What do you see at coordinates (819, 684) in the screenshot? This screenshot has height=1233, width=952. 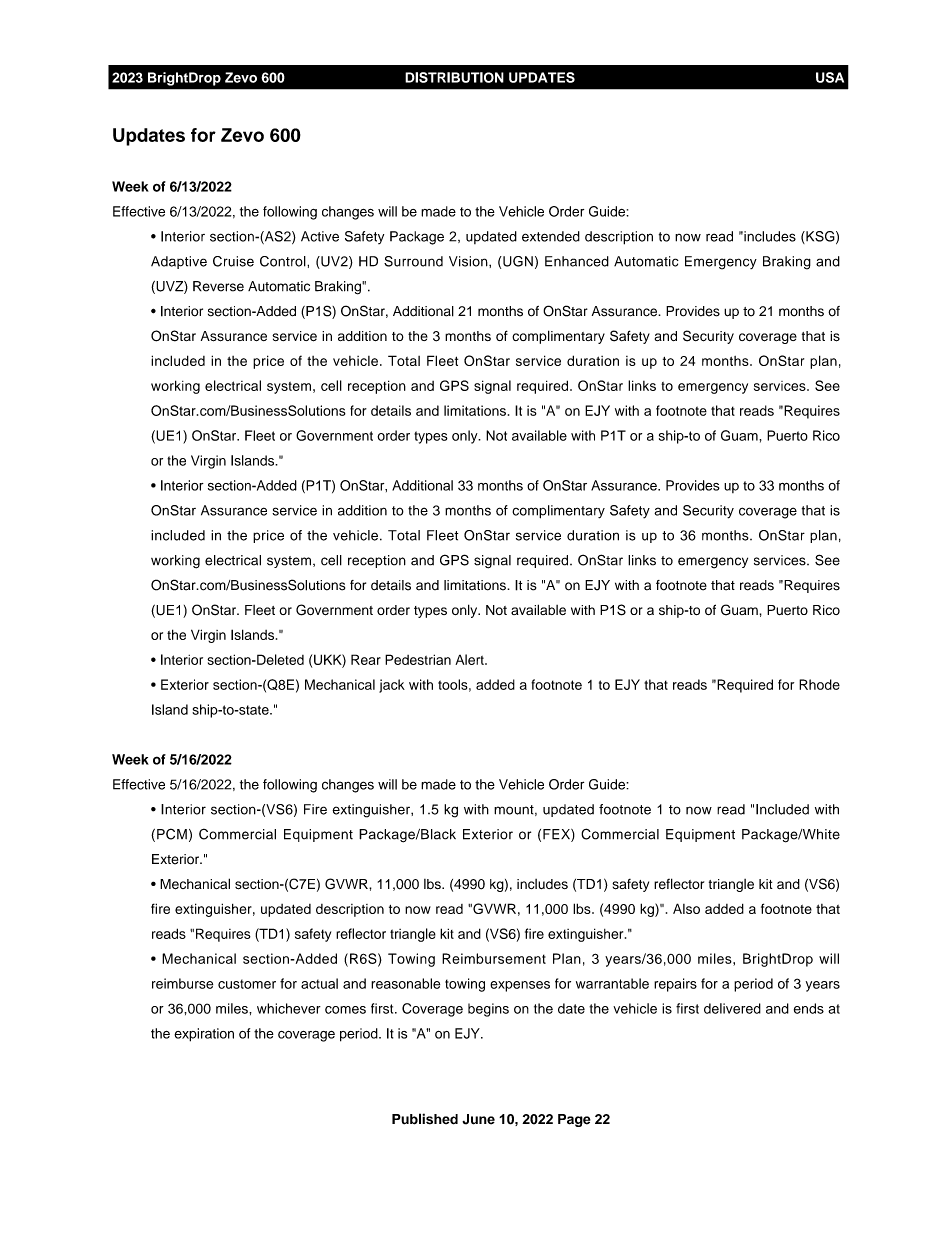 I see `Rhode` at bounding box center [819, 684].
